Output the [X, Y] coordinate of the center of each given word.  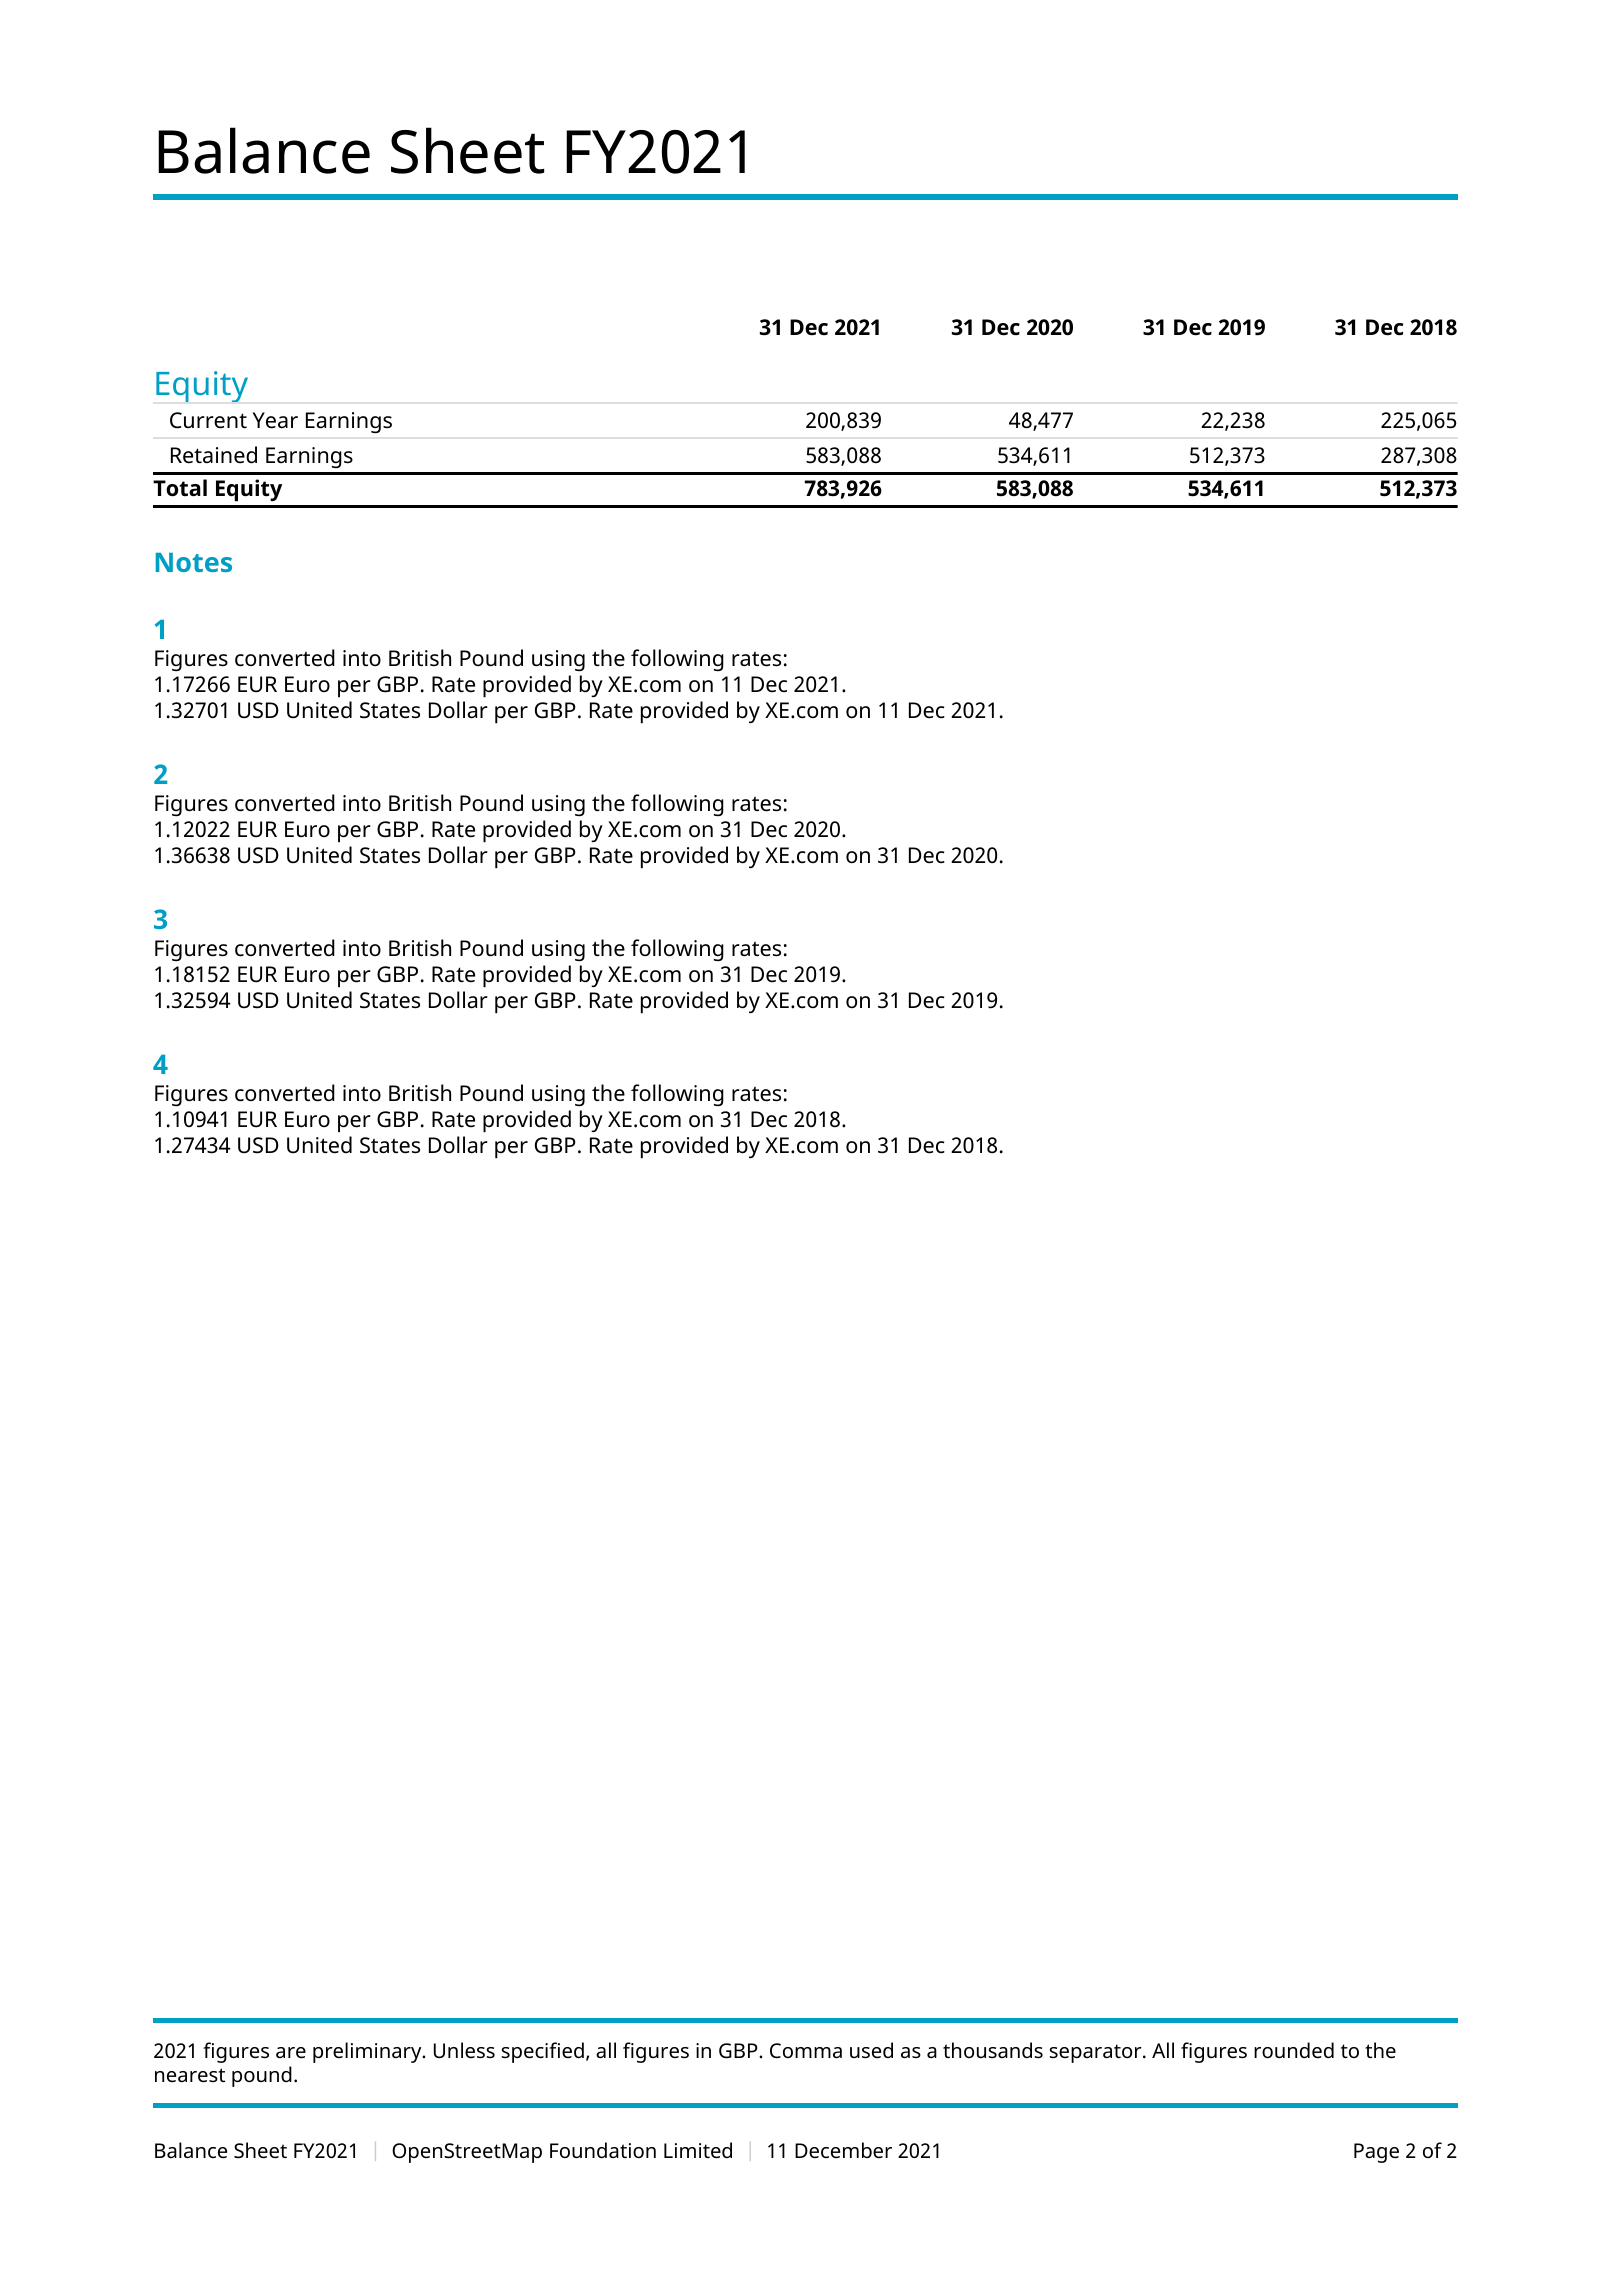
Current [208, 420]
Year [275, 420]
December [843, 2150]
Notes [194, 562]
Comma [806, 2050]
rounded [1294, 2050]
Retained [214, 455]
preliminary [368, 2052]
